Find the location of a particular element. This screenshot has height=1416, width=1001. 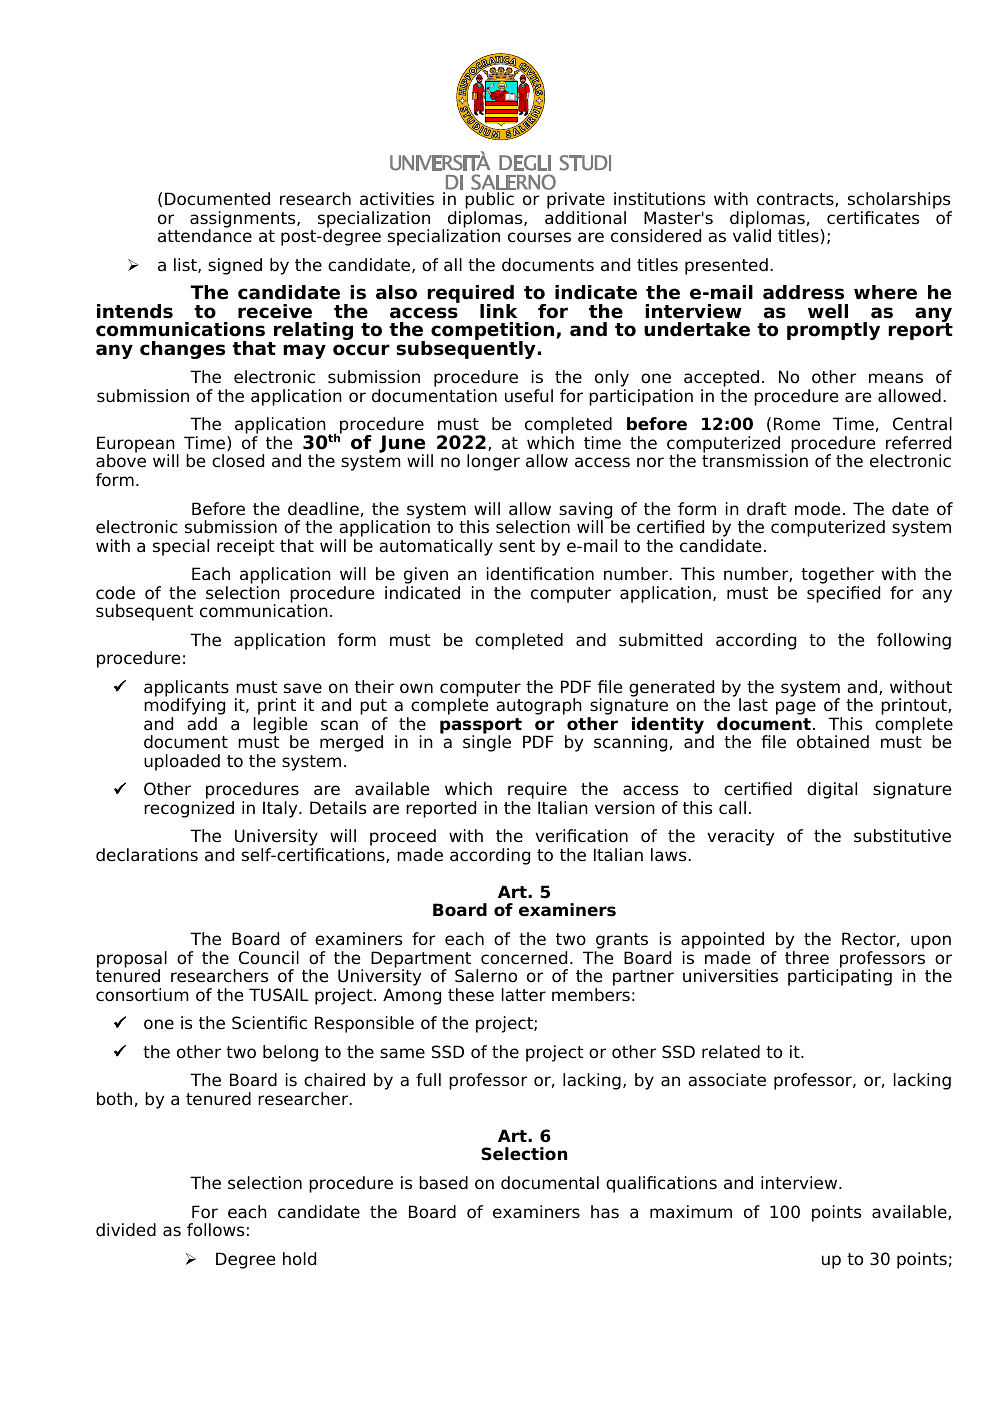

certificates is located at coordinates (873, 218).
